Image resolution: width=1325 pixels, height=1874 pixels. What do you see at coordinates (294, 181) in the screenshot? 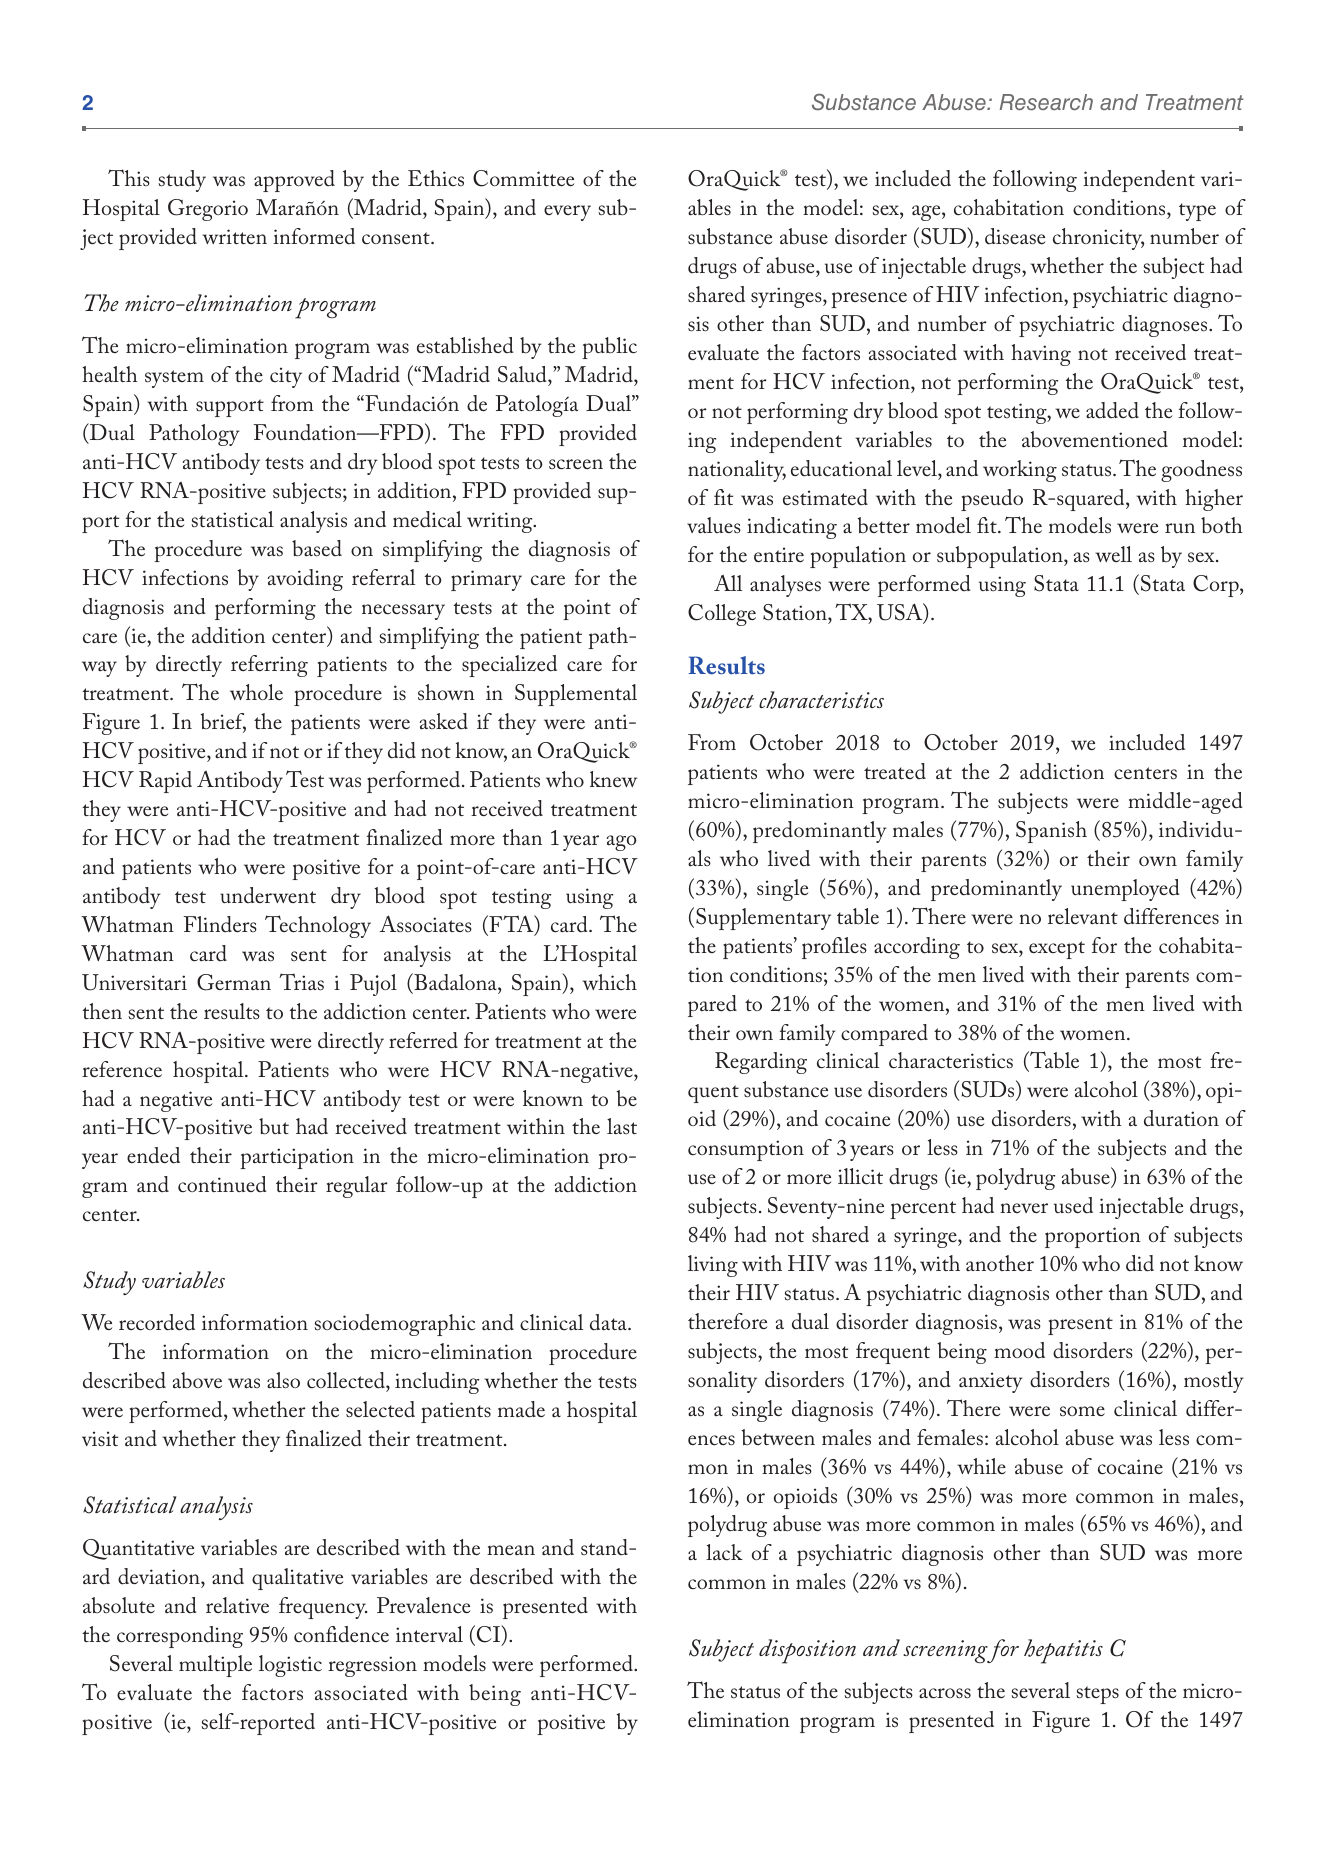
I see `approved` at bounding box center [294, 181].
